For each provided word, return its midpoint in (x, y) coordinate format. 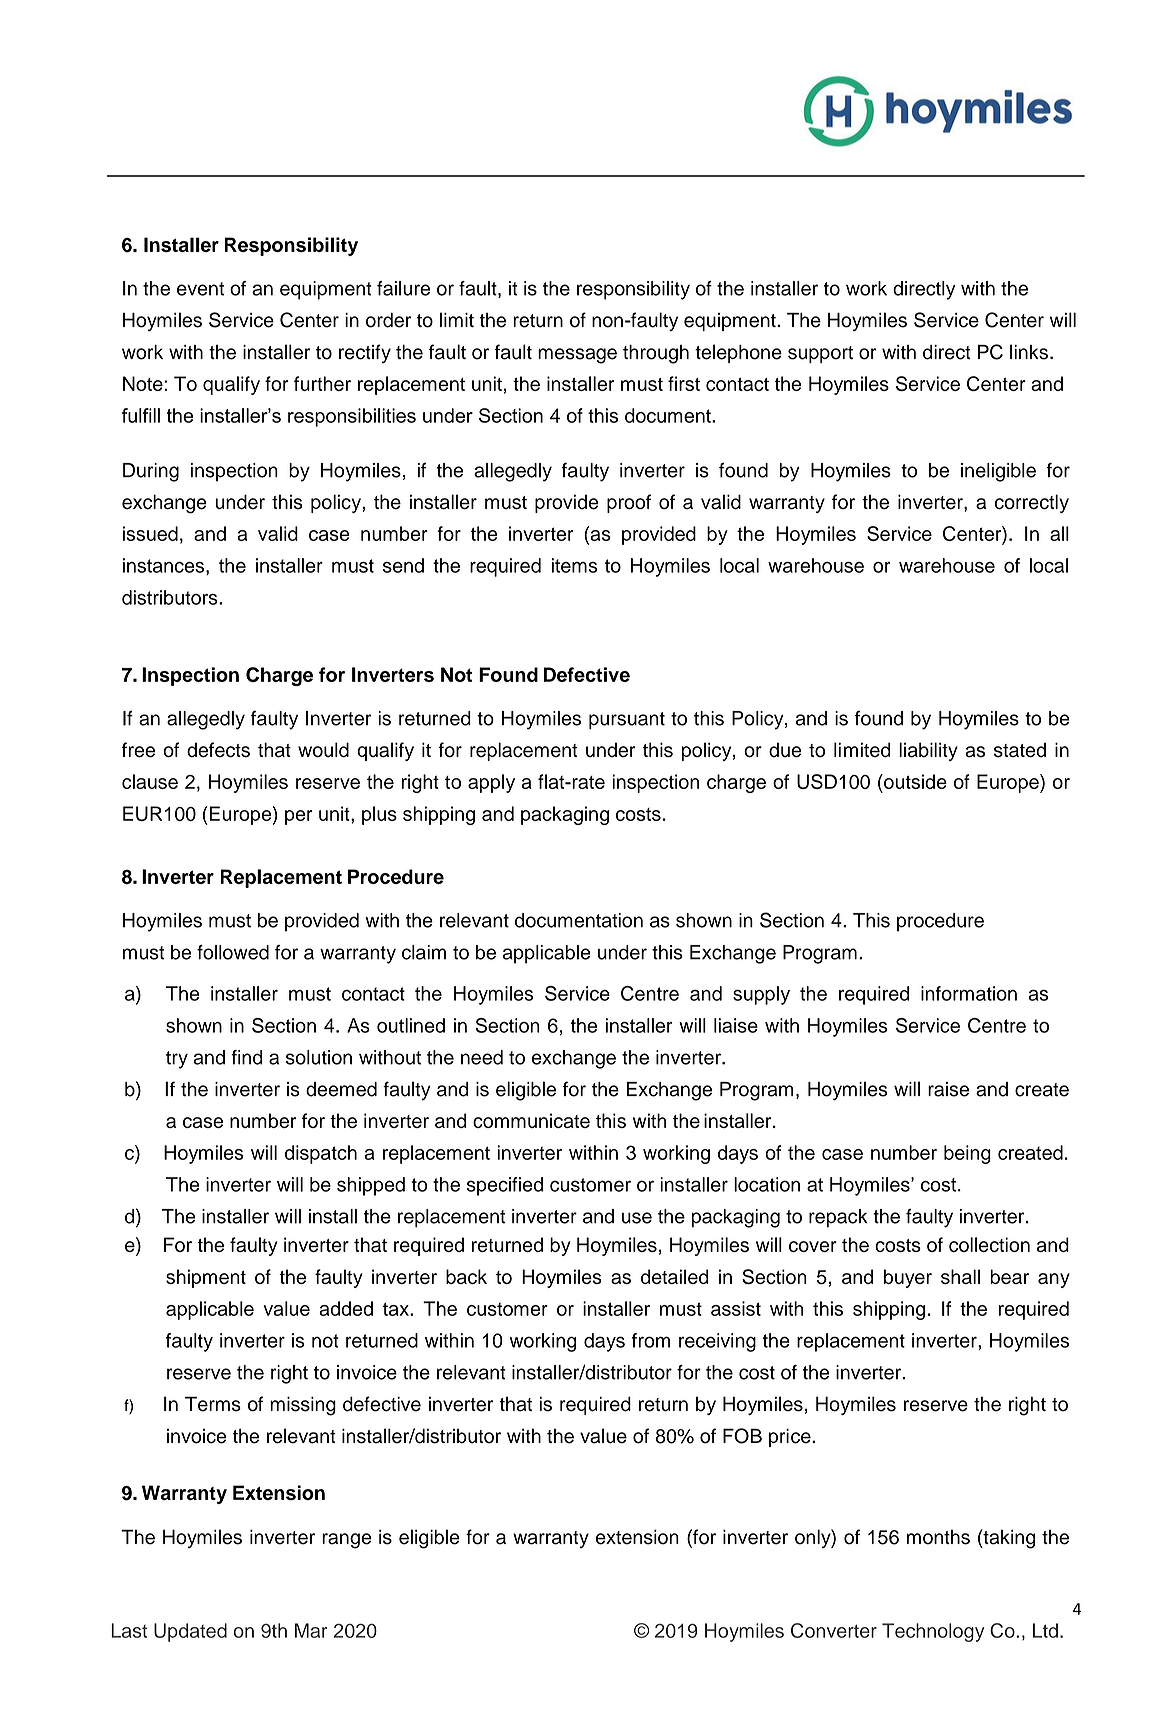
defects (218, 750)
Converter (834, 1630)
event (200, 289)
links (1029, 352)
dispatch (321, 1154)
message (577, 356)
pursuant (627, 721)
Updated (190, 1632)
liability (928, 751)
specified (505, 1186)
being (967, 1154)
